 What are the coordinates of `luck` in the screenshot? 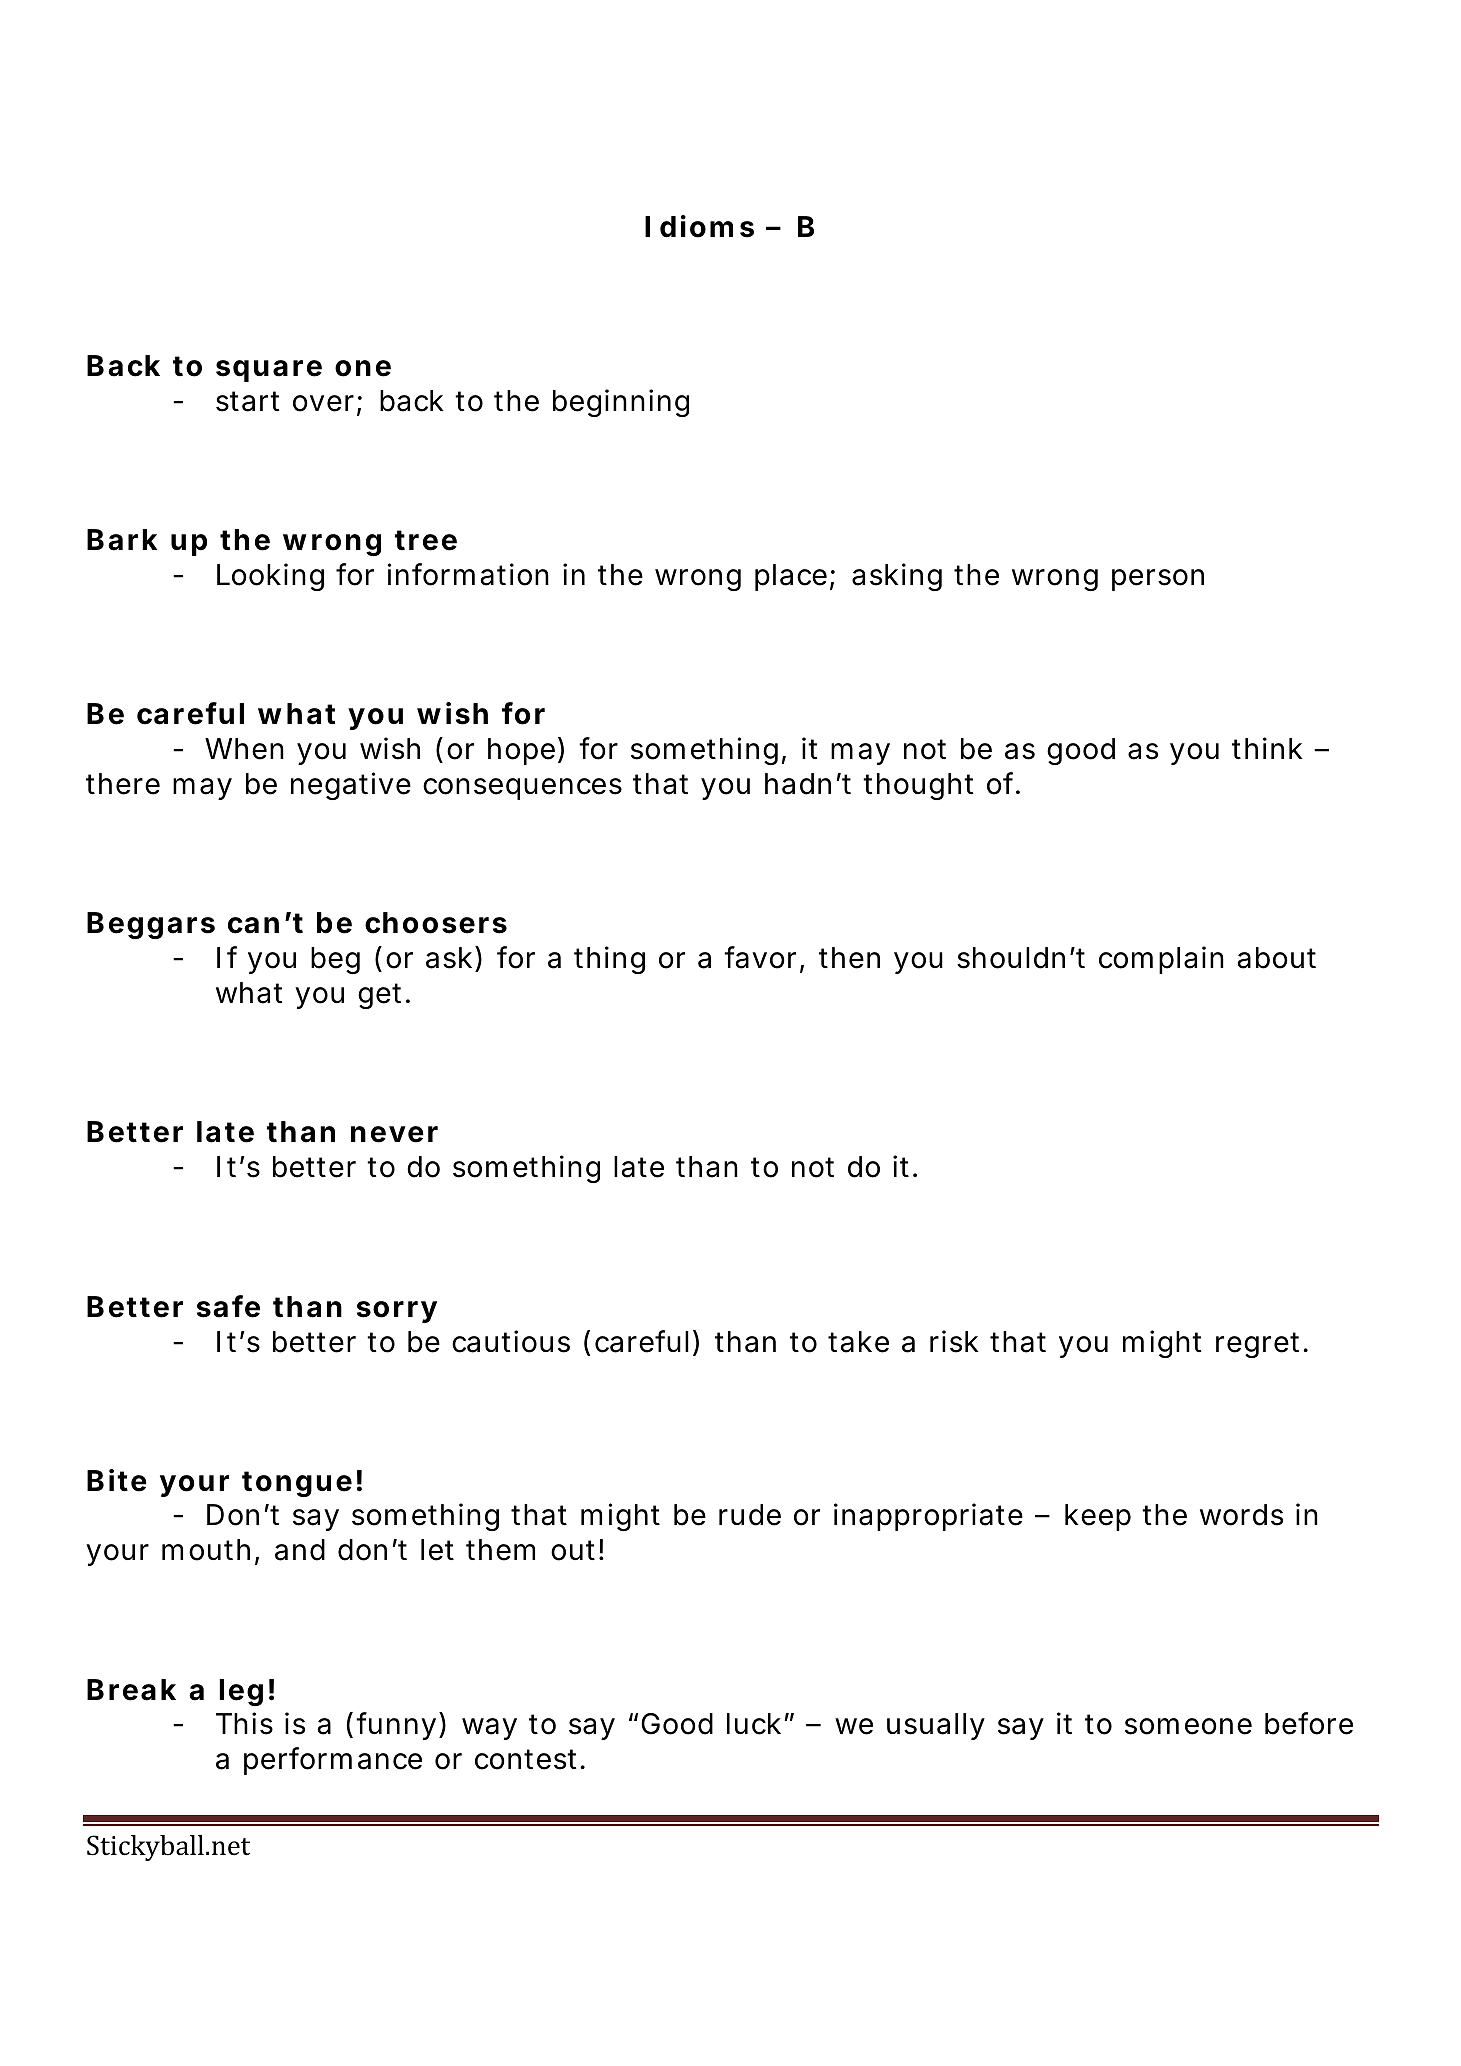 It's located at (754, 1724).
